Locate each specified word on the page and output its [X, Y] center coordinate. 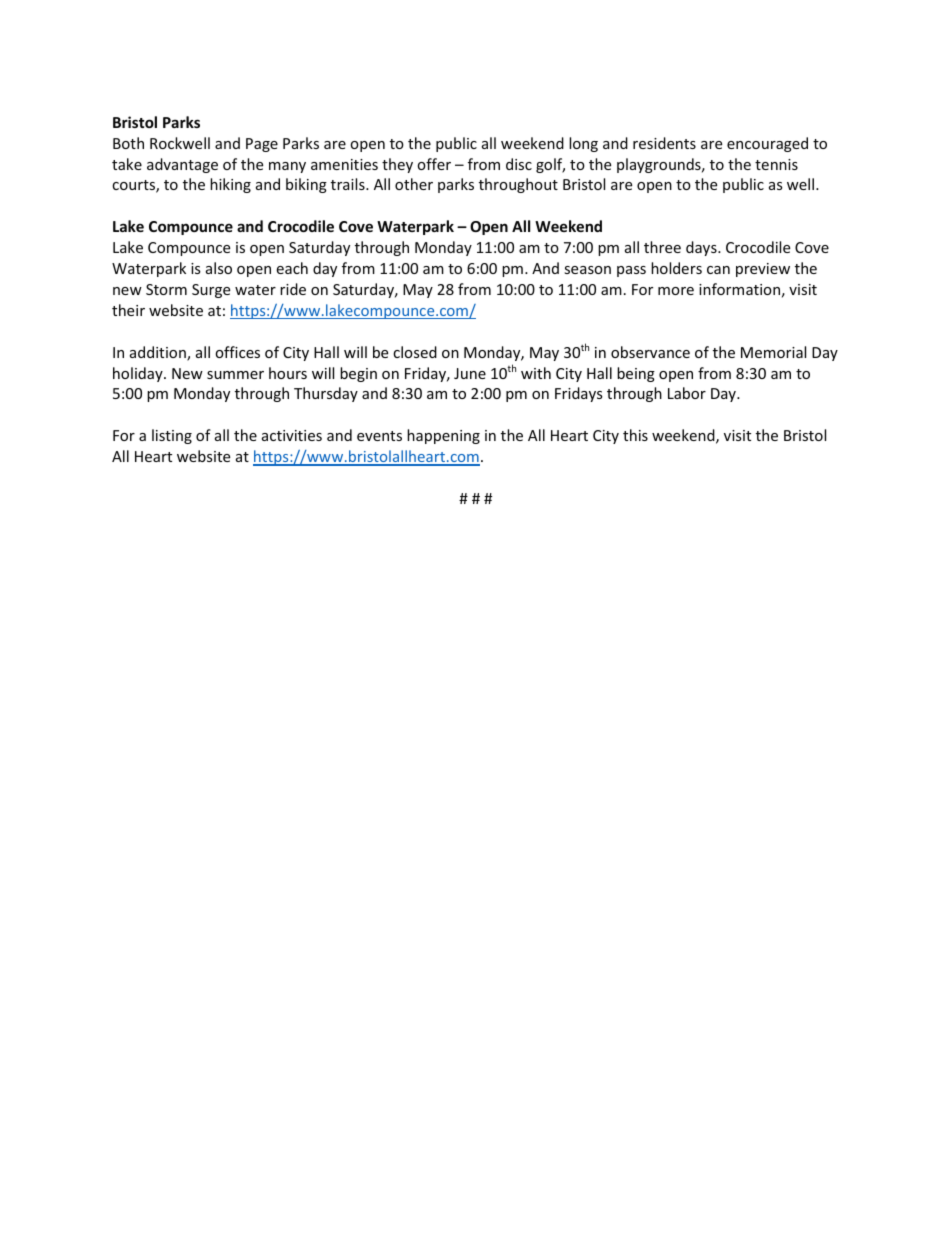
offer [434, 164]
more [676, 291]
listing [172, 436]
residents [664, 143]
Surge [211, 291]
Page [262, 145]
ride [293, 289]
